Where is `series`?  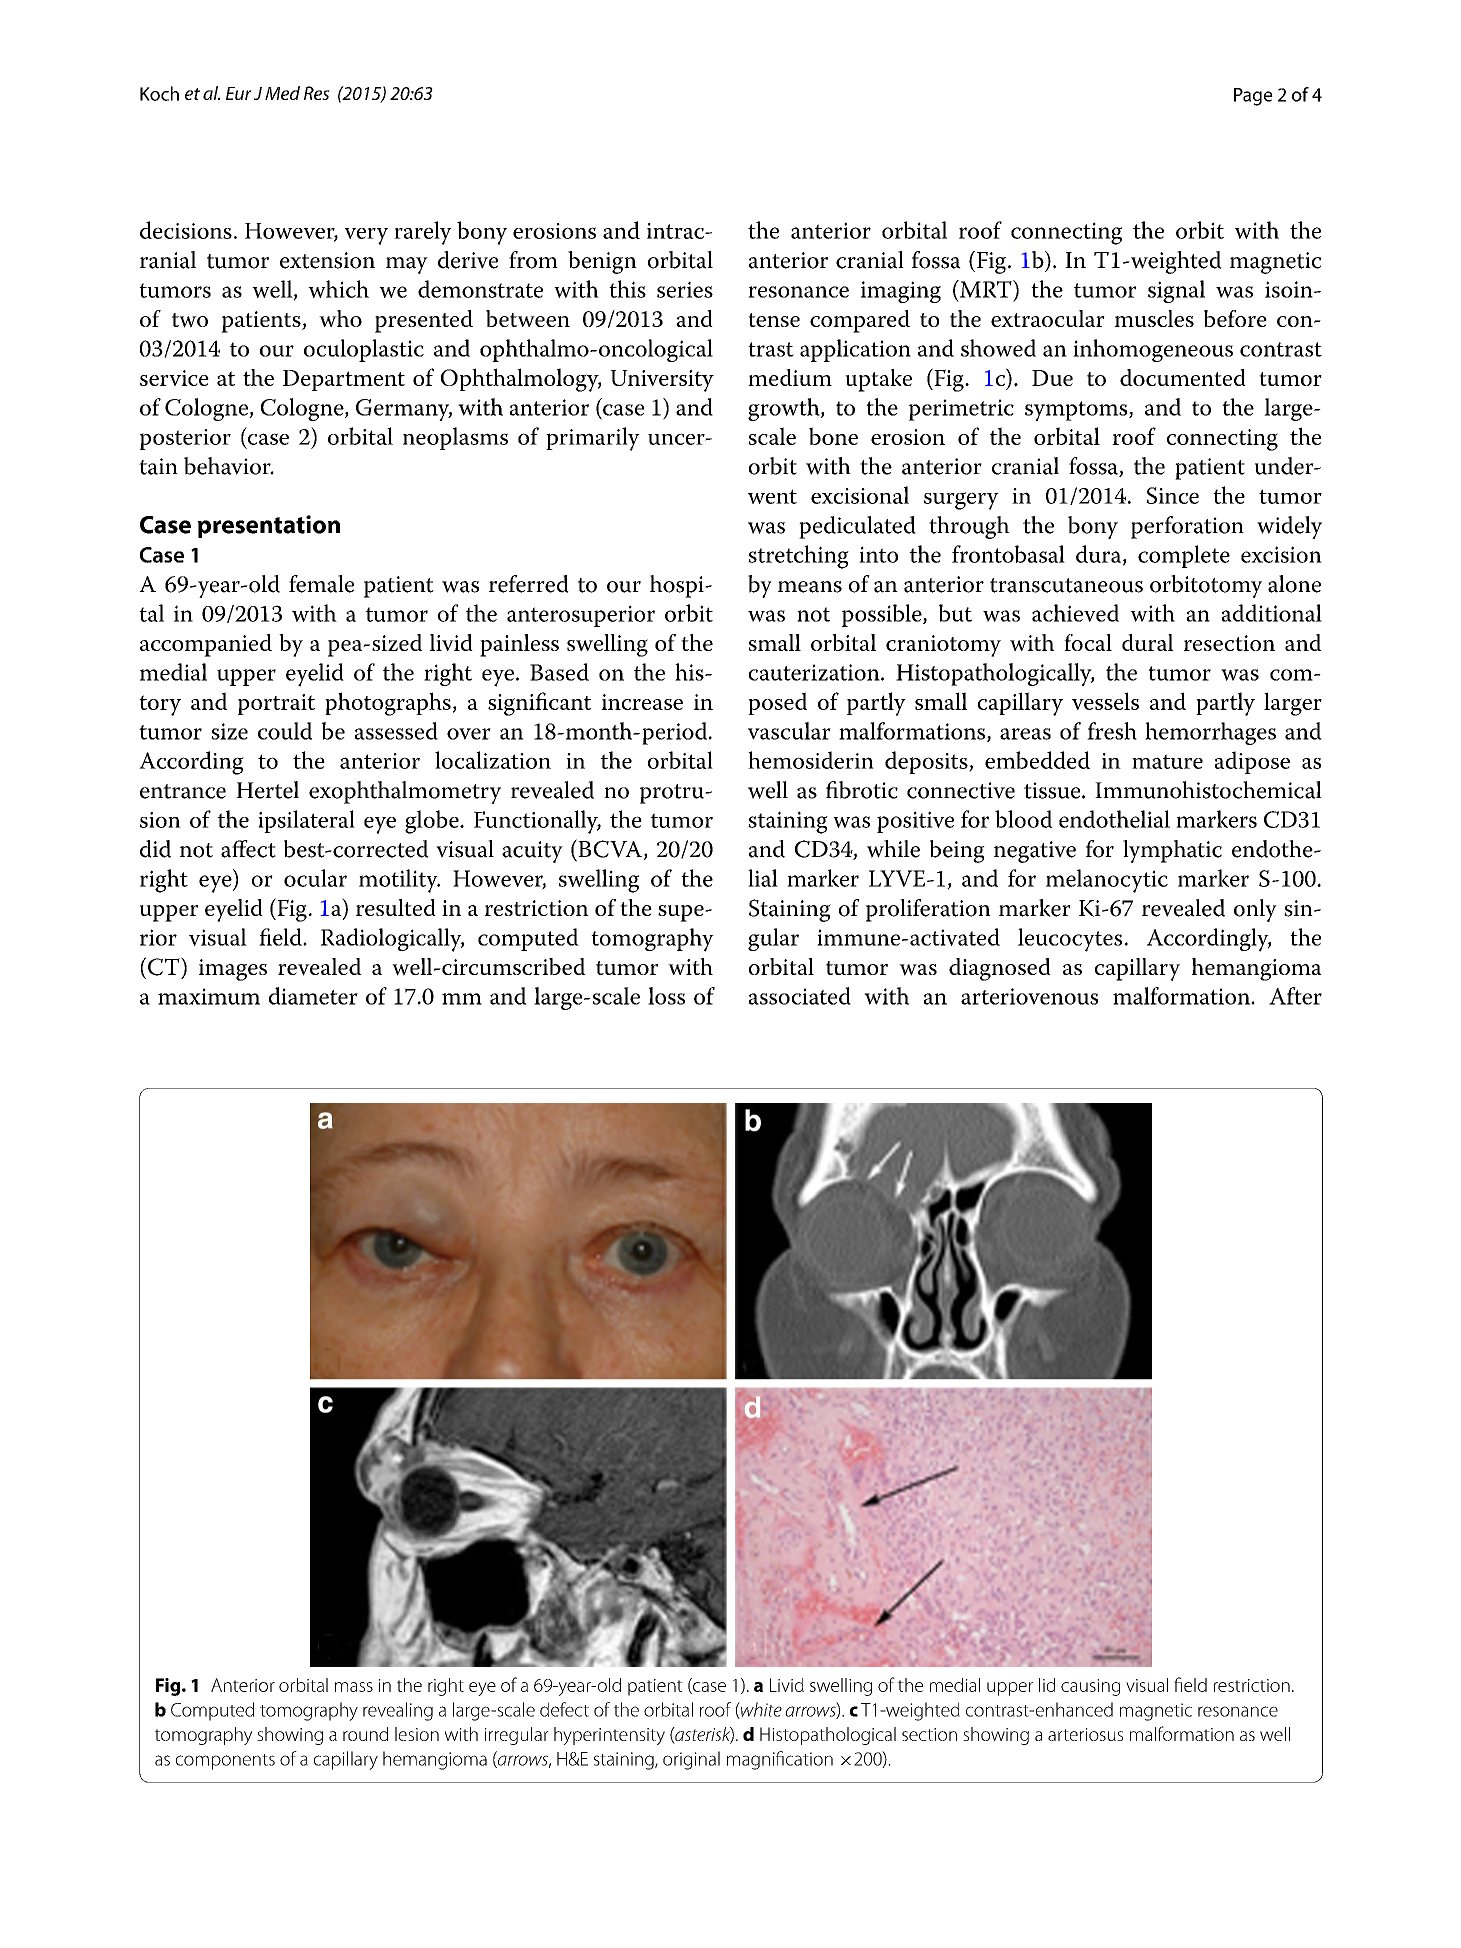 series is located at coordinates (685, 289).
